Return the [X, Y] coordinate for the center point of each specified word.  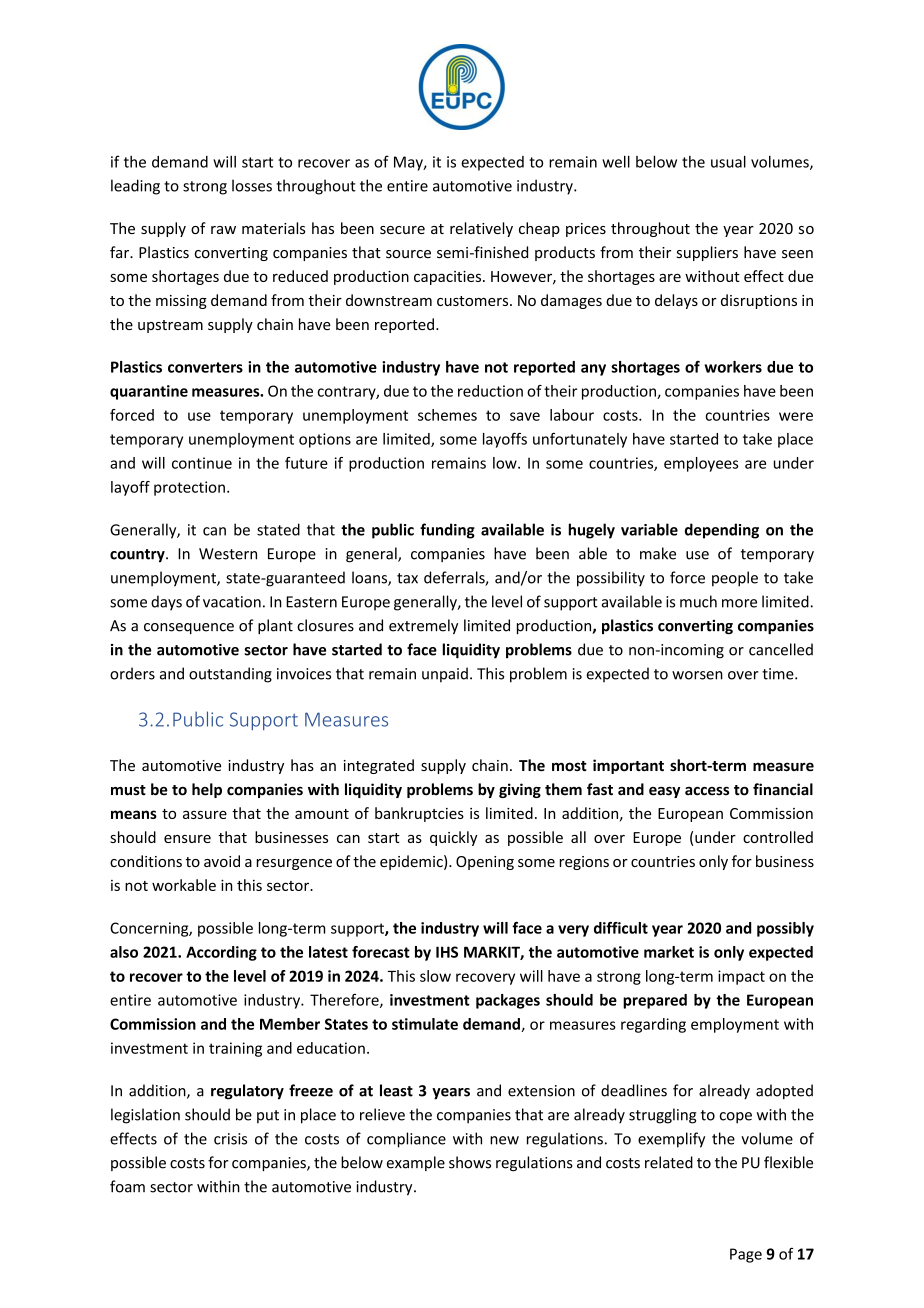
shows [470, 1162]
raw [223, 230]
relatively [481, 229]
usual [728, 161]
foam [127, 1186]
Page [746, 1255]
